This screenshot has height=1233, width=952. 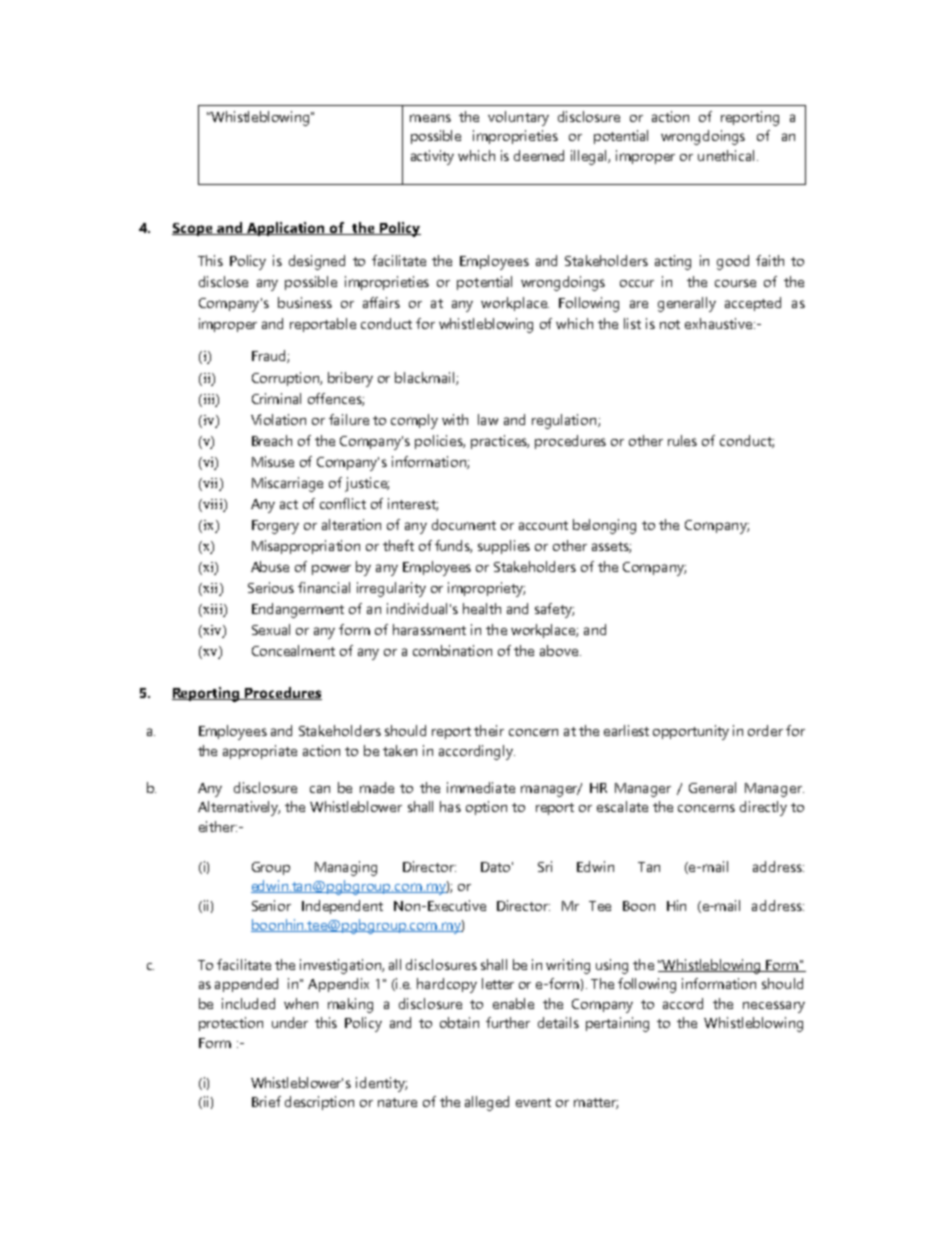 What do you see at coordinates (286, 229) in the screenshot?
I see `Application` at bounding box center [286, 229].
